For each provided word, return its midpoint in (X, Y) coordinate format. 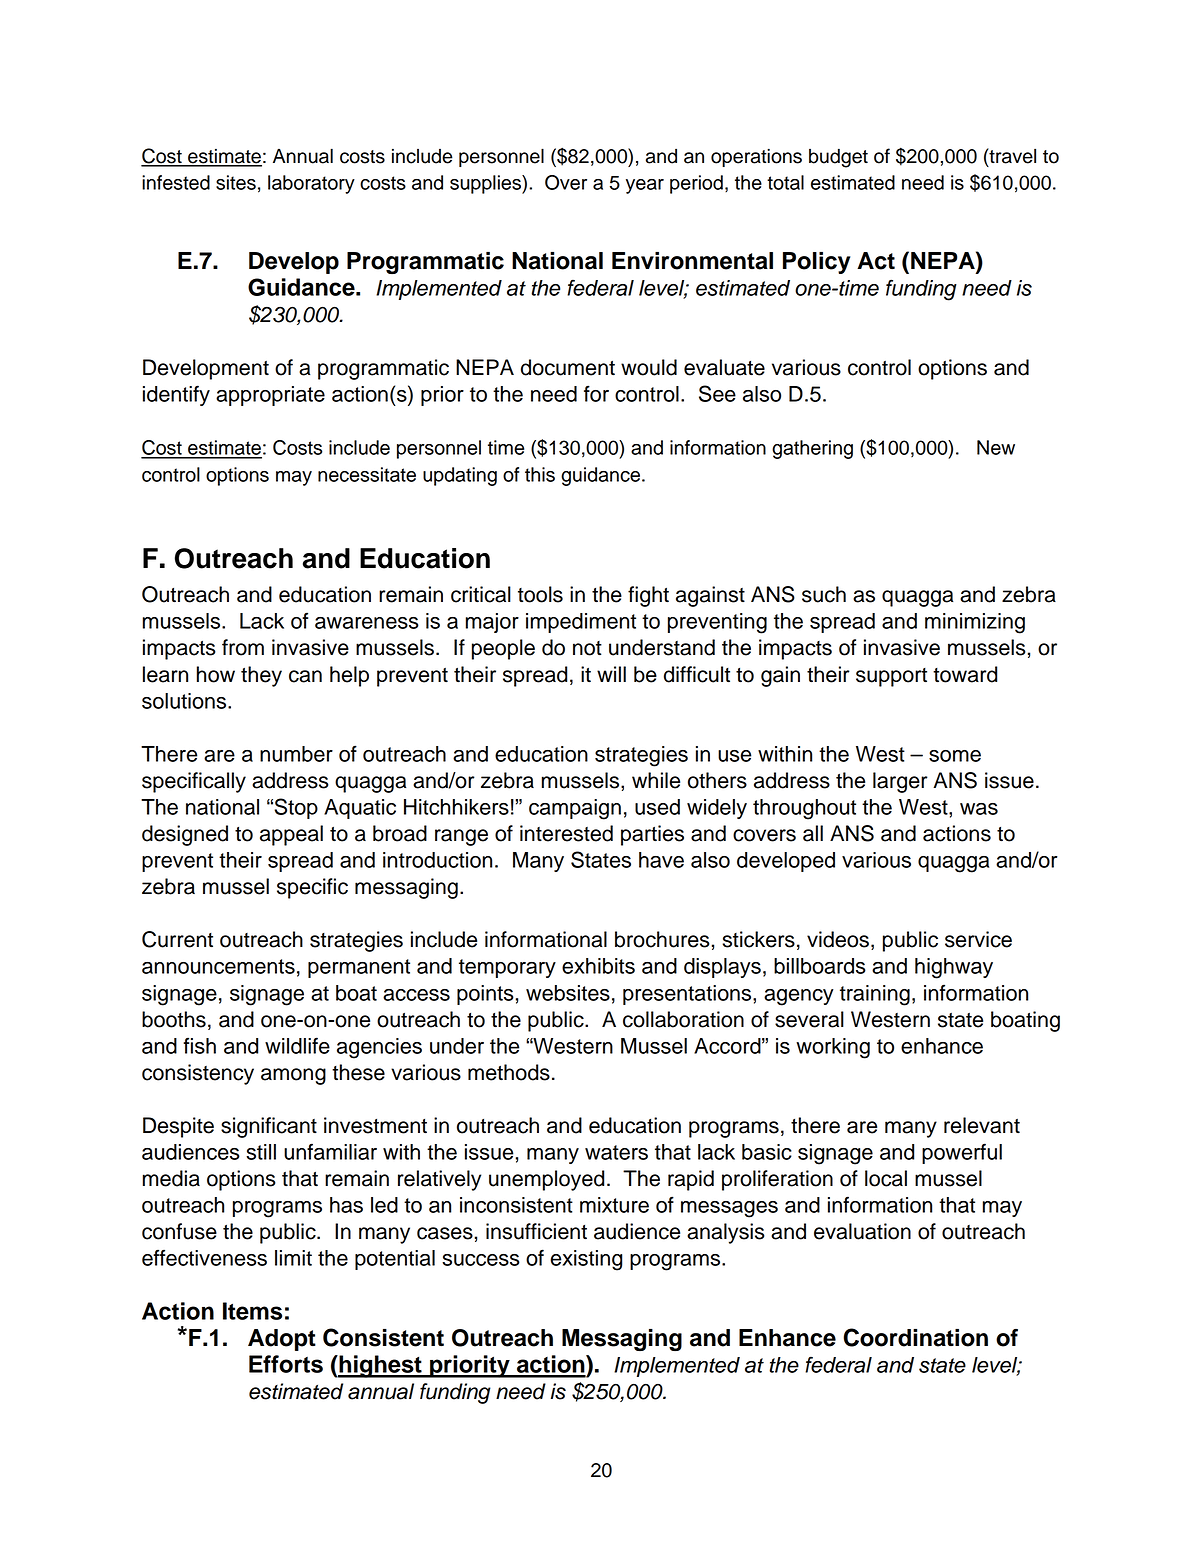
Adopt (282, 1340)
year (645, 186)
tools (540, 594)
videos (838, 939)
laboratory (311, 184)
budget (838, 158)
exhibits (598, 966)
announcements (218, 966)
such (824, 594)
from (243, 647)
